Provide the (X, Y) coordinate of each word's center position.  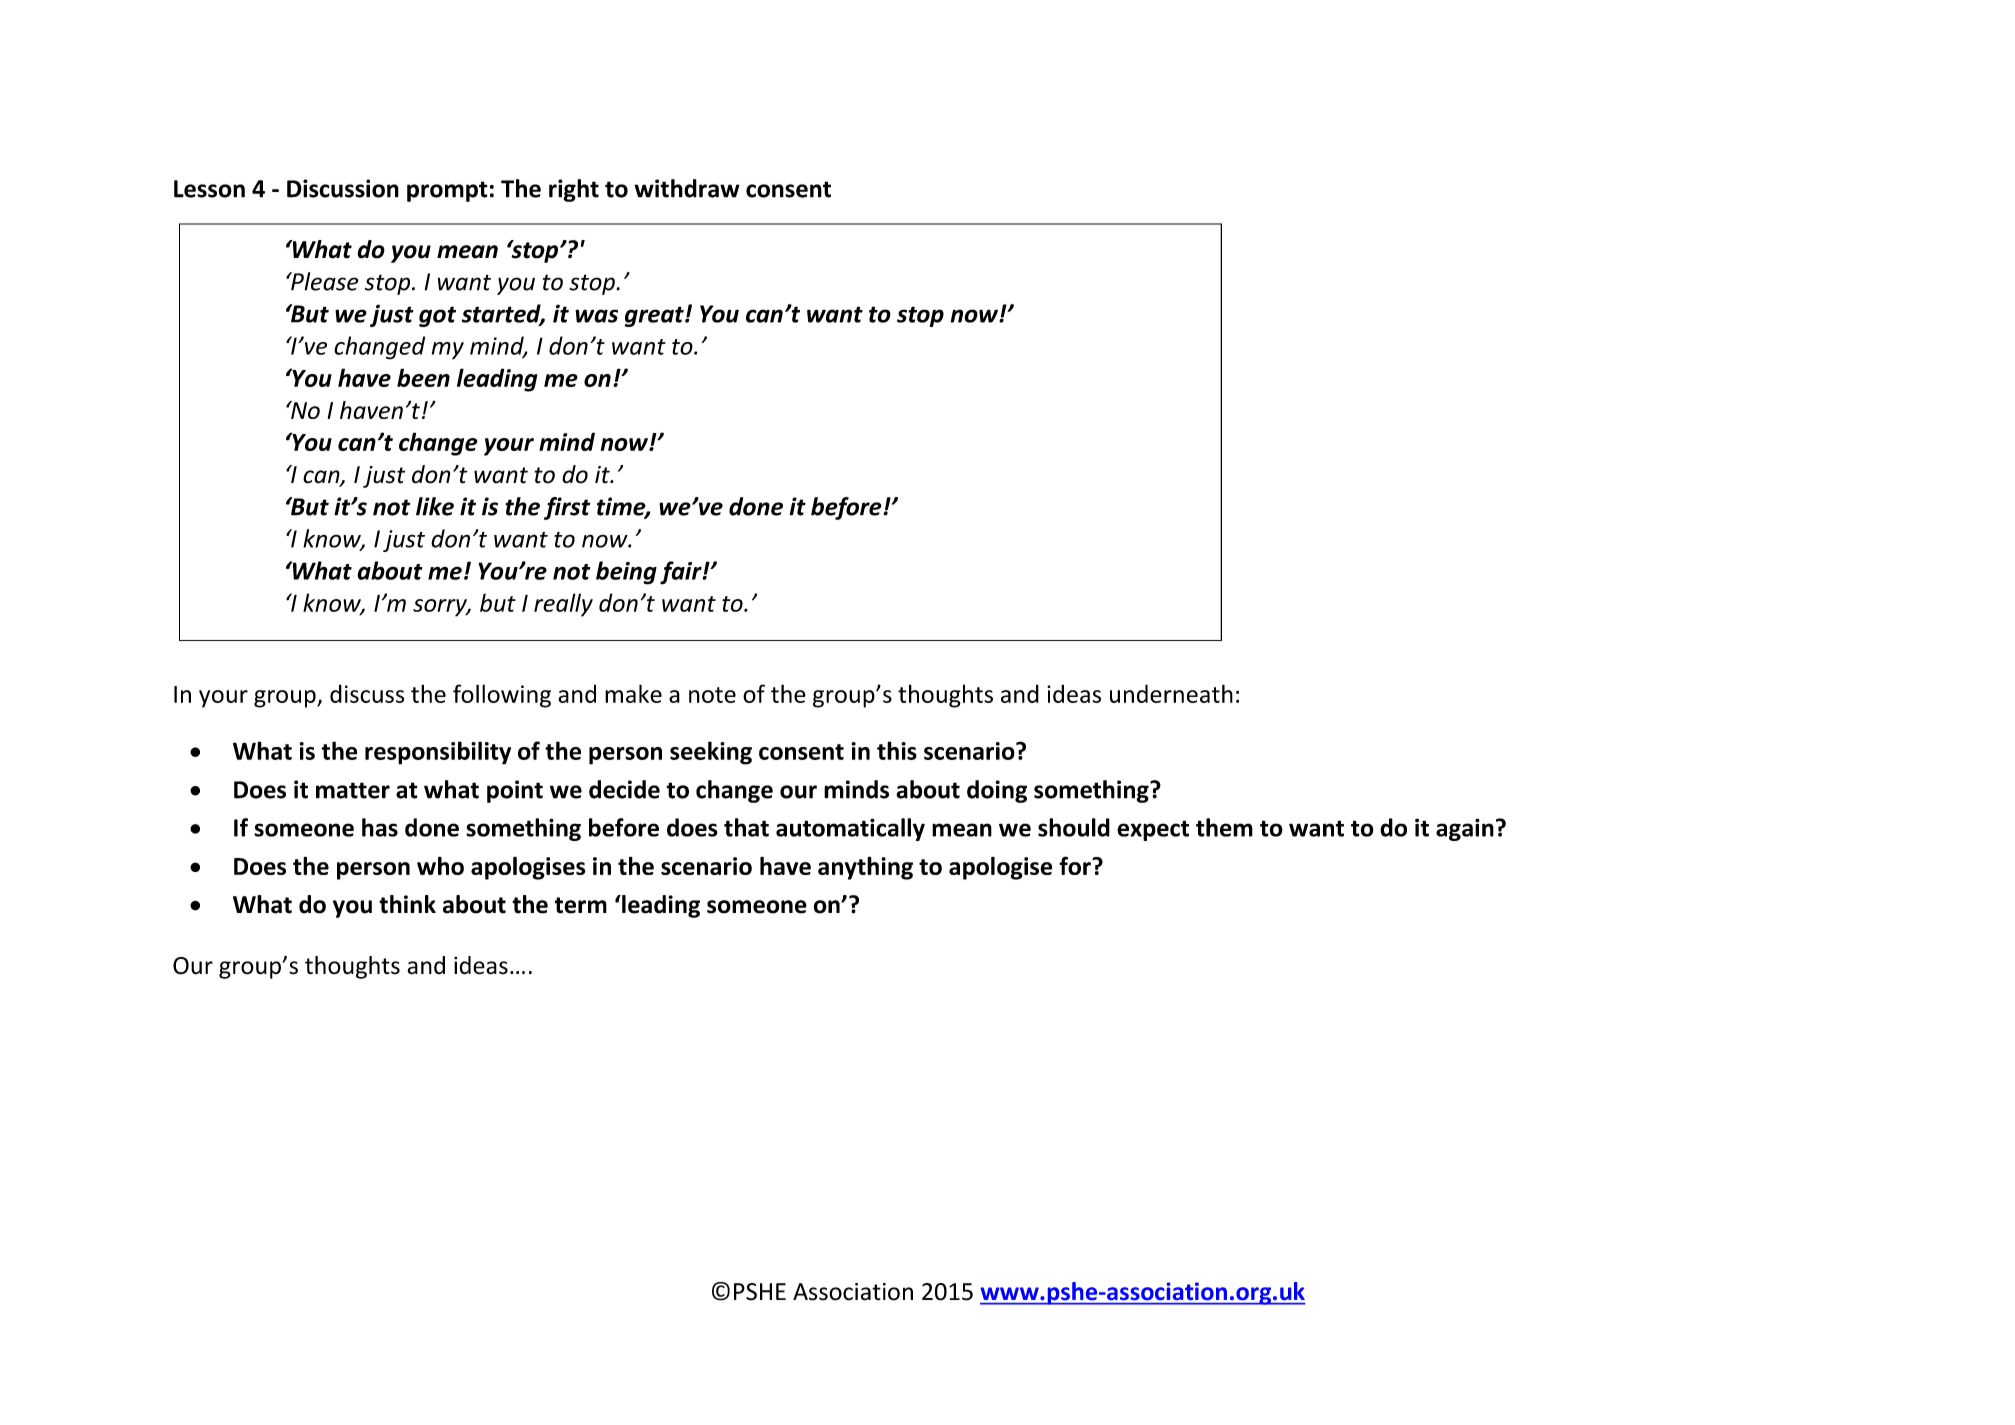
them (1224, 827)
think (407, 904)
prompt (447, 191)
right (574, 190)
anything (865, 868)
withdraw (687, 188)
